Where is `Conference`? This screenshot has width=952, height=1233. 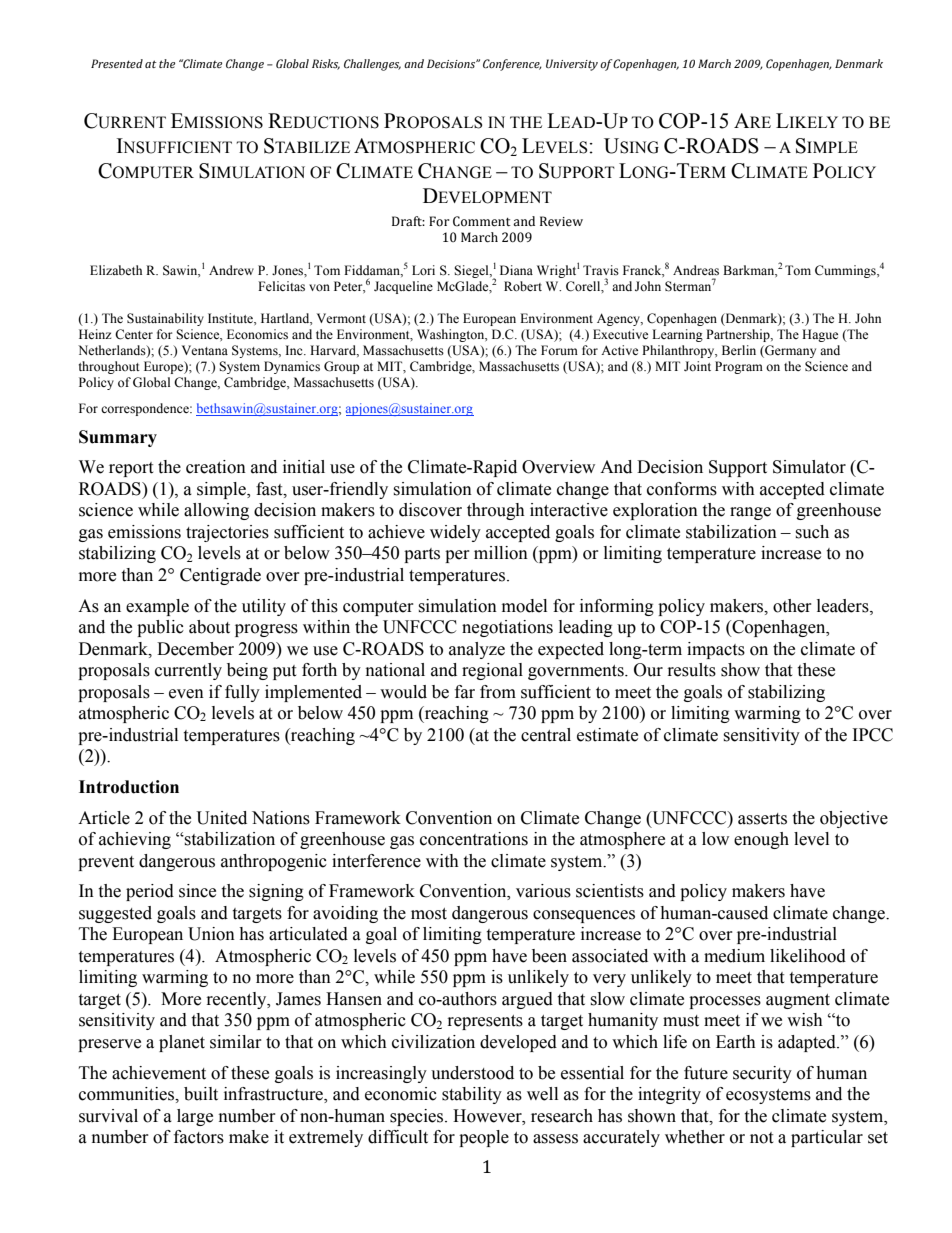
Conference is located at coordinates (512, 65).
